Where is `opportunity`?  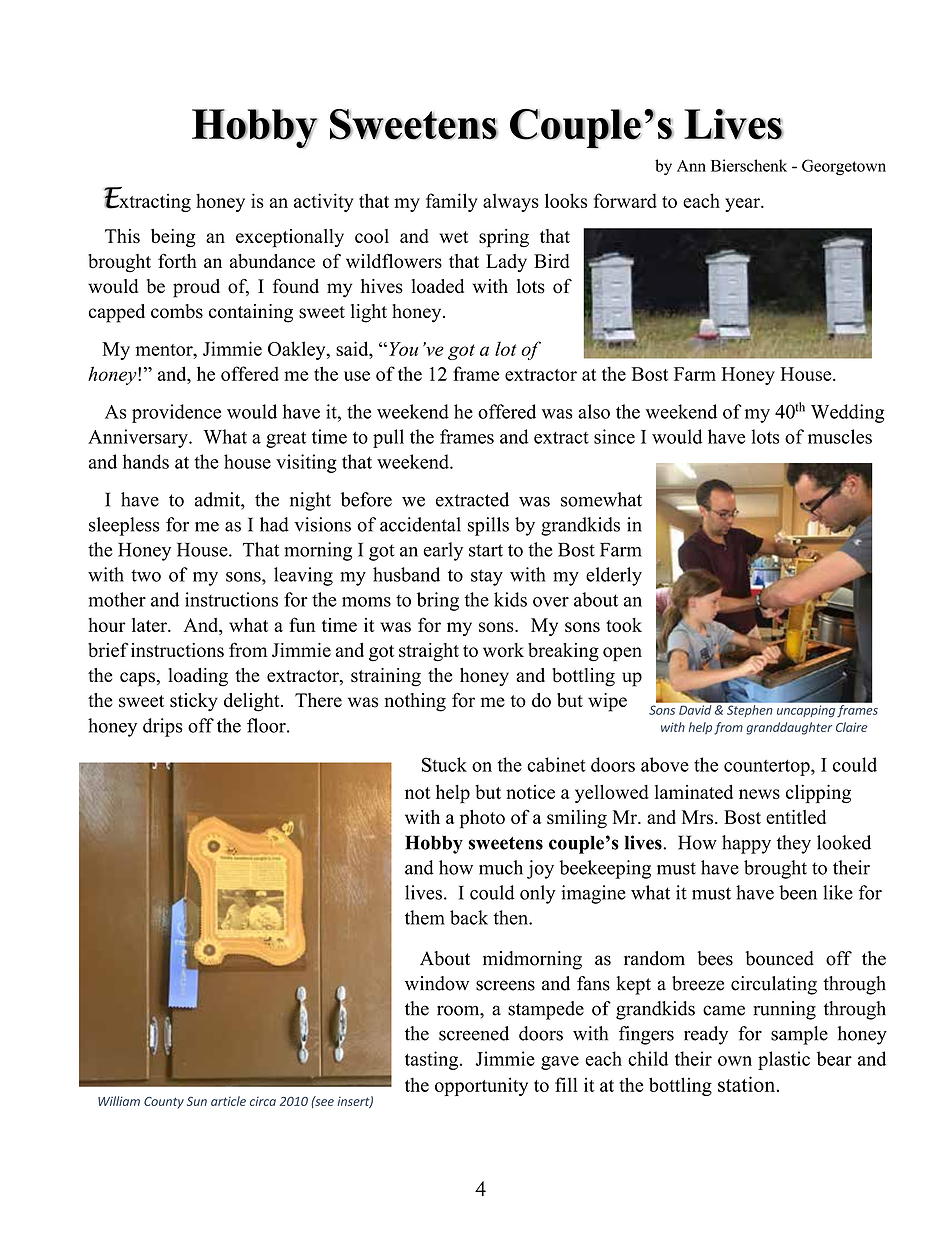
opportunity is located at coordinates (481, 1086).
